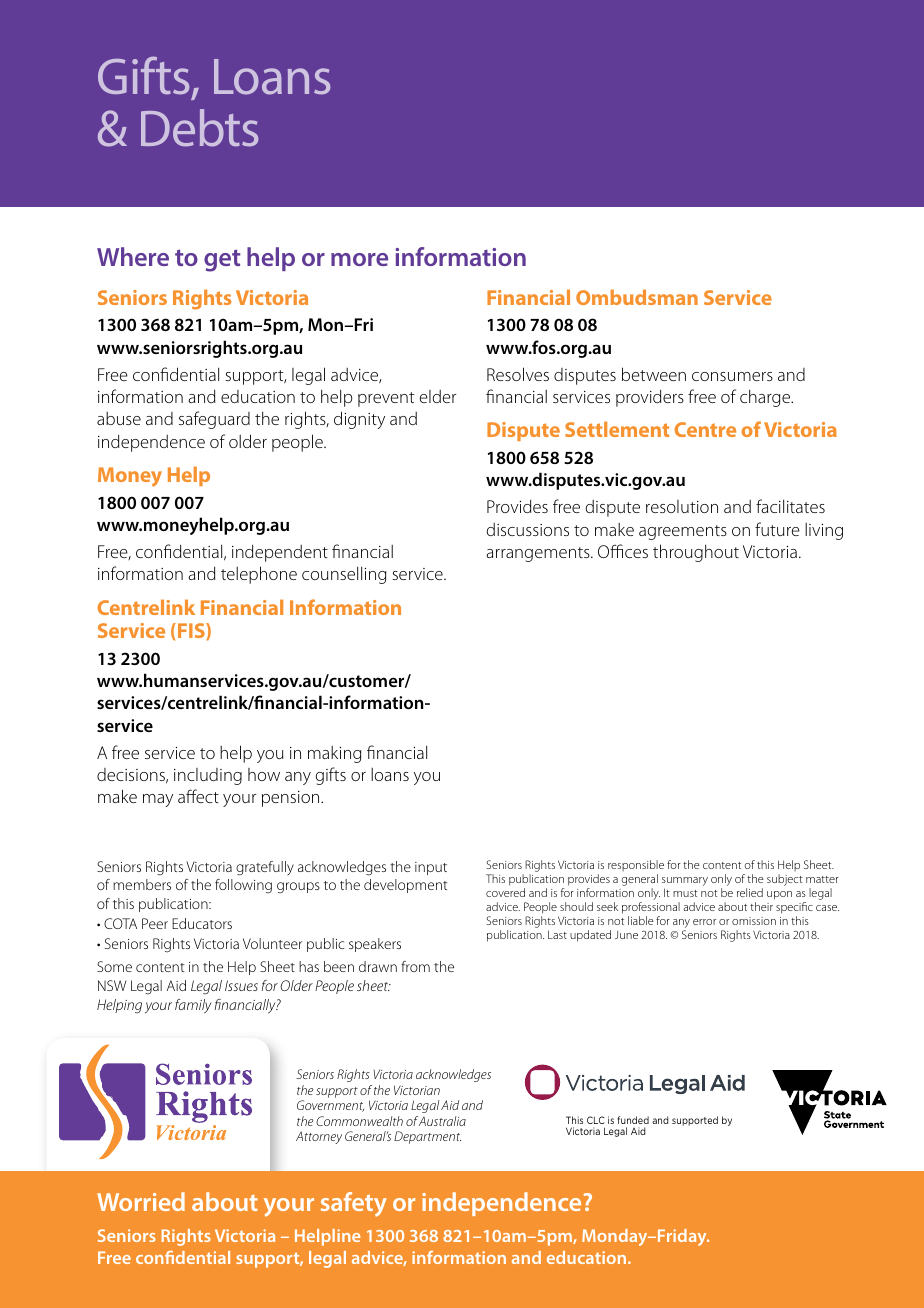  I want to click on arrangements, so click(539, 554).
